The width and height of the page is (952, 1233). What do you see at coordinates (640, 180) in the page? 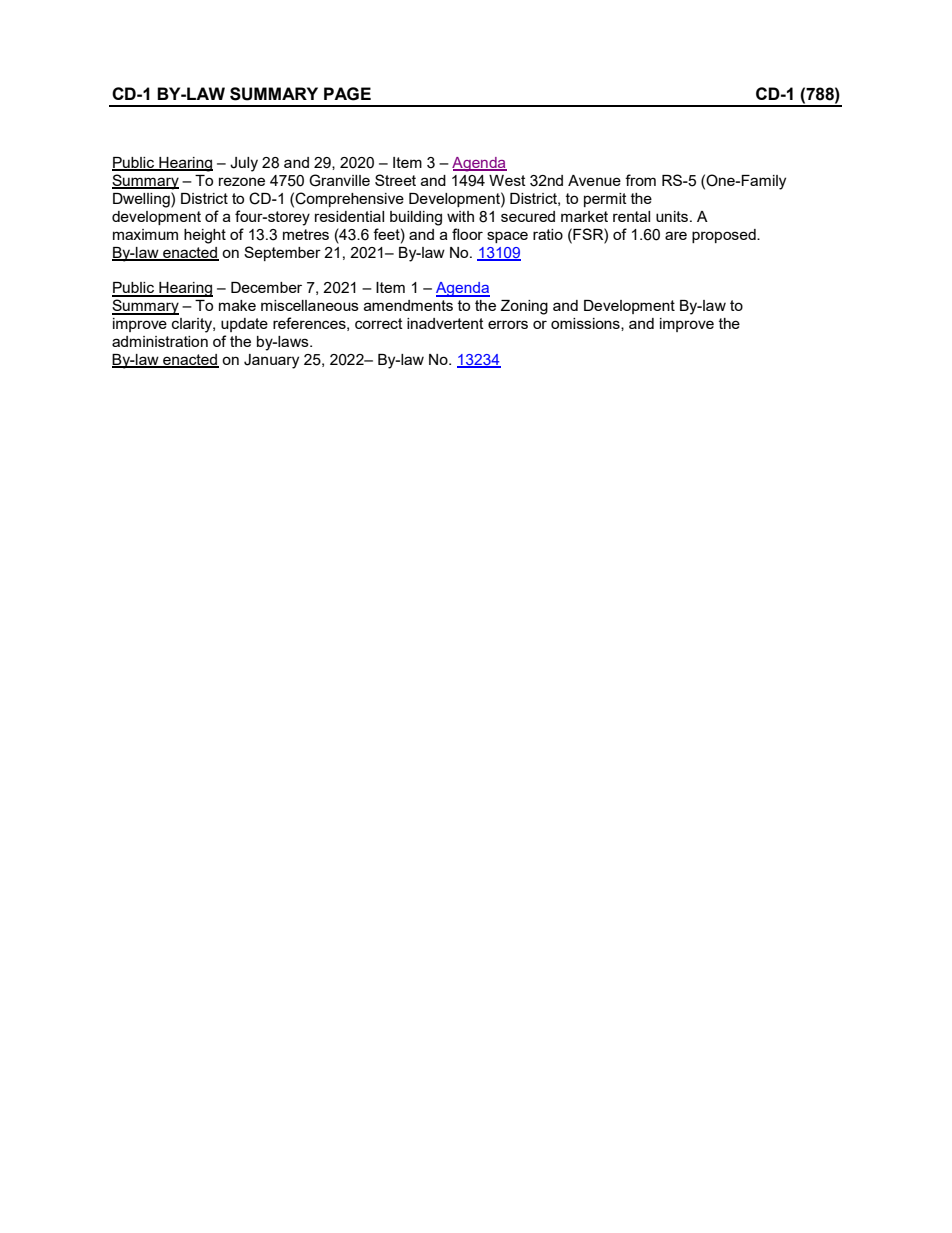
I see `from` at bounding box center [640, 180].
